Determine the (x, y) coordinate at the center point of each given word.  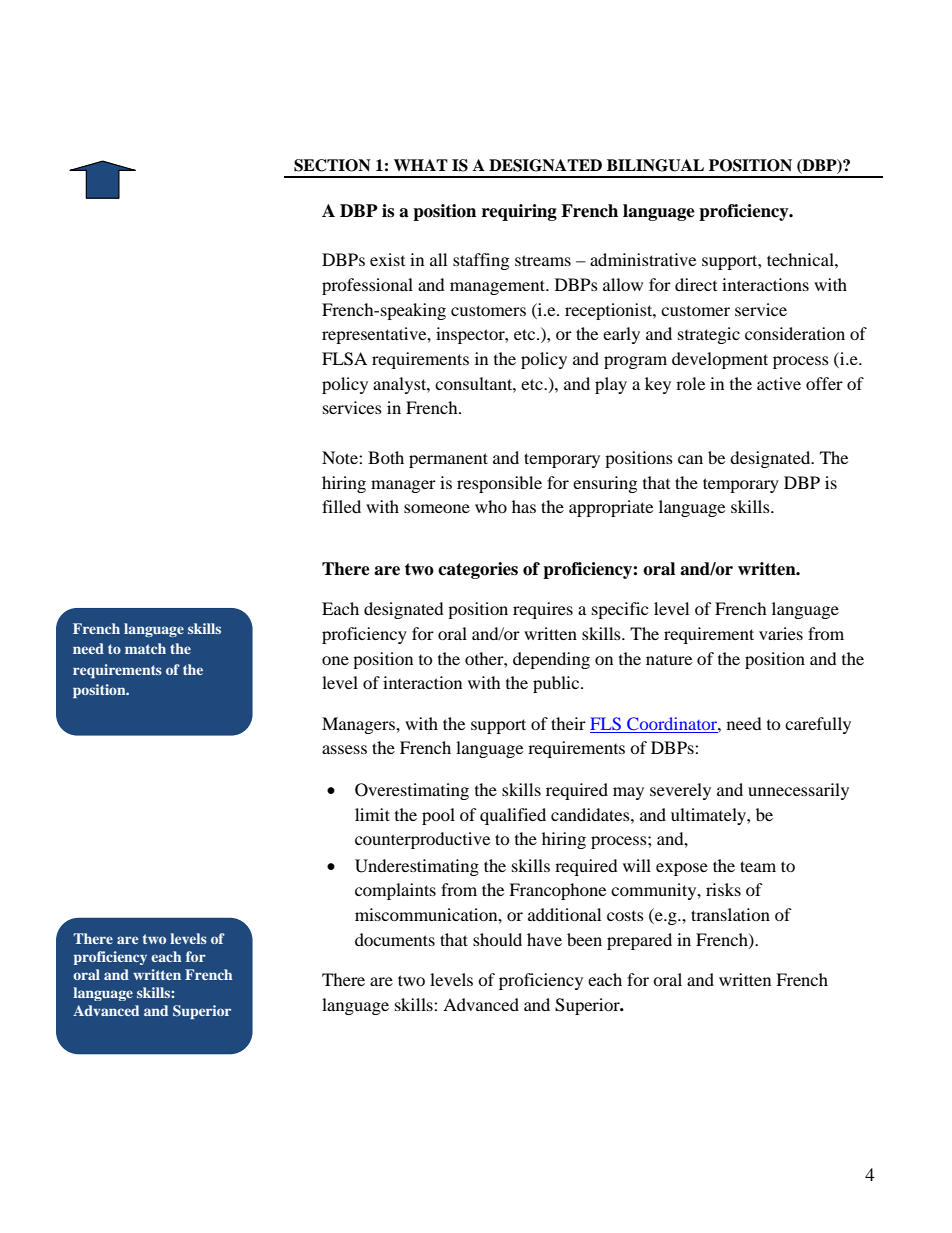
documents (395, 939)
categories (478, 570)
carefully (818, 725)
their (568, 723)
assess (344, 749)
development (720, 360)
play (611, 385)
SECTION (332, 165)
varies (781, 633)
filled (341, 506)
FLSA (344, 359)
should (497, 939)
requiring (519, 212)
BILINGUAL (655, 165)
